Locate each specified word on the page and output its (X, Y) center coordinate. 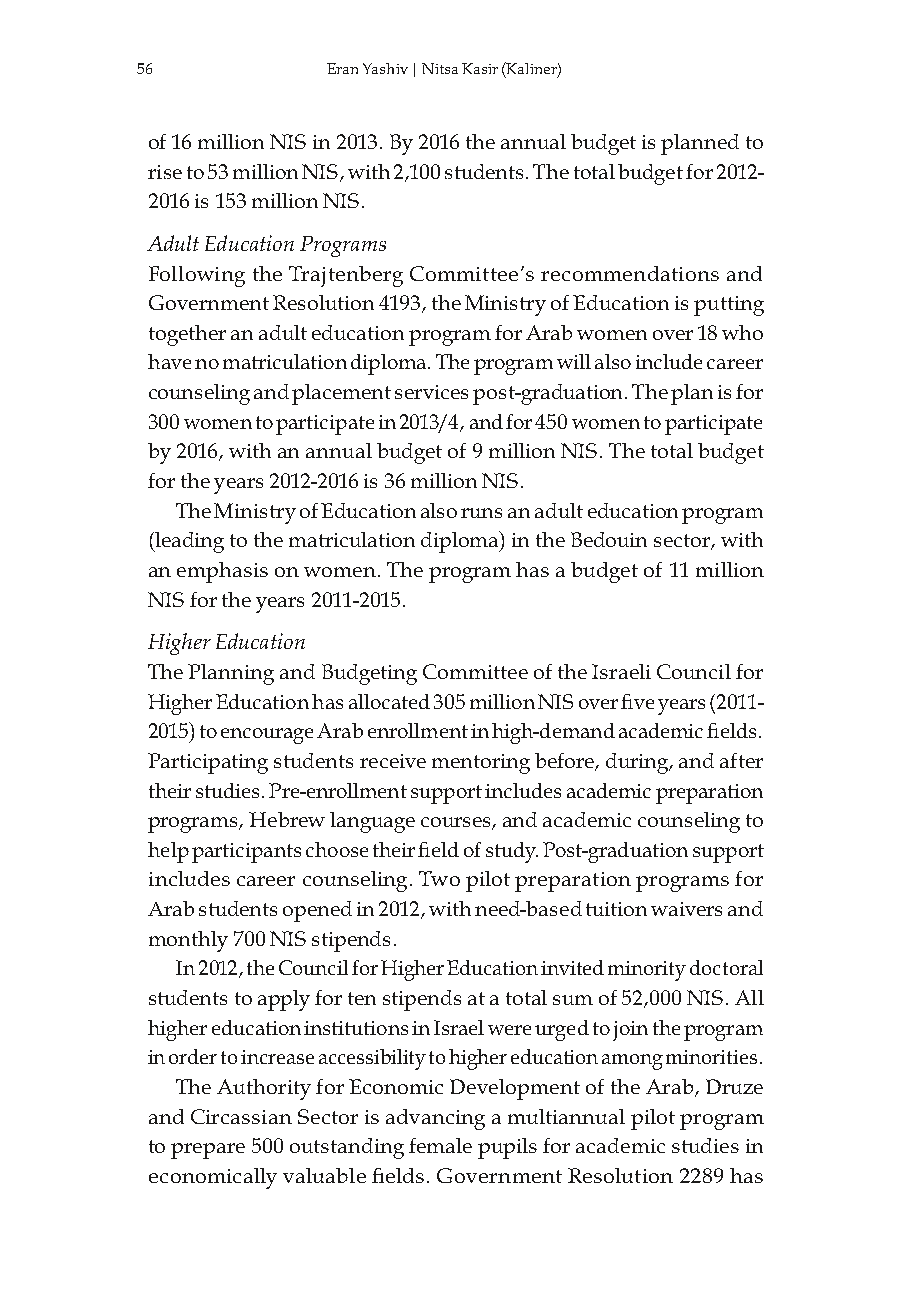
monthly (188, 941)
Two (439, 878)
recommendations (630, 273)
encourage (267, 736)
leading (188, 542)
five (637, 701)
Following (197, 276)
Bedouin (609, 539)
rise (165, 172)
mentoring (481, 764)
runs (481, 513)
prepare (208, 1151)
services (431, 392)
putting (729, 306)
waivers (686, 909)
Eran (342, 68)
